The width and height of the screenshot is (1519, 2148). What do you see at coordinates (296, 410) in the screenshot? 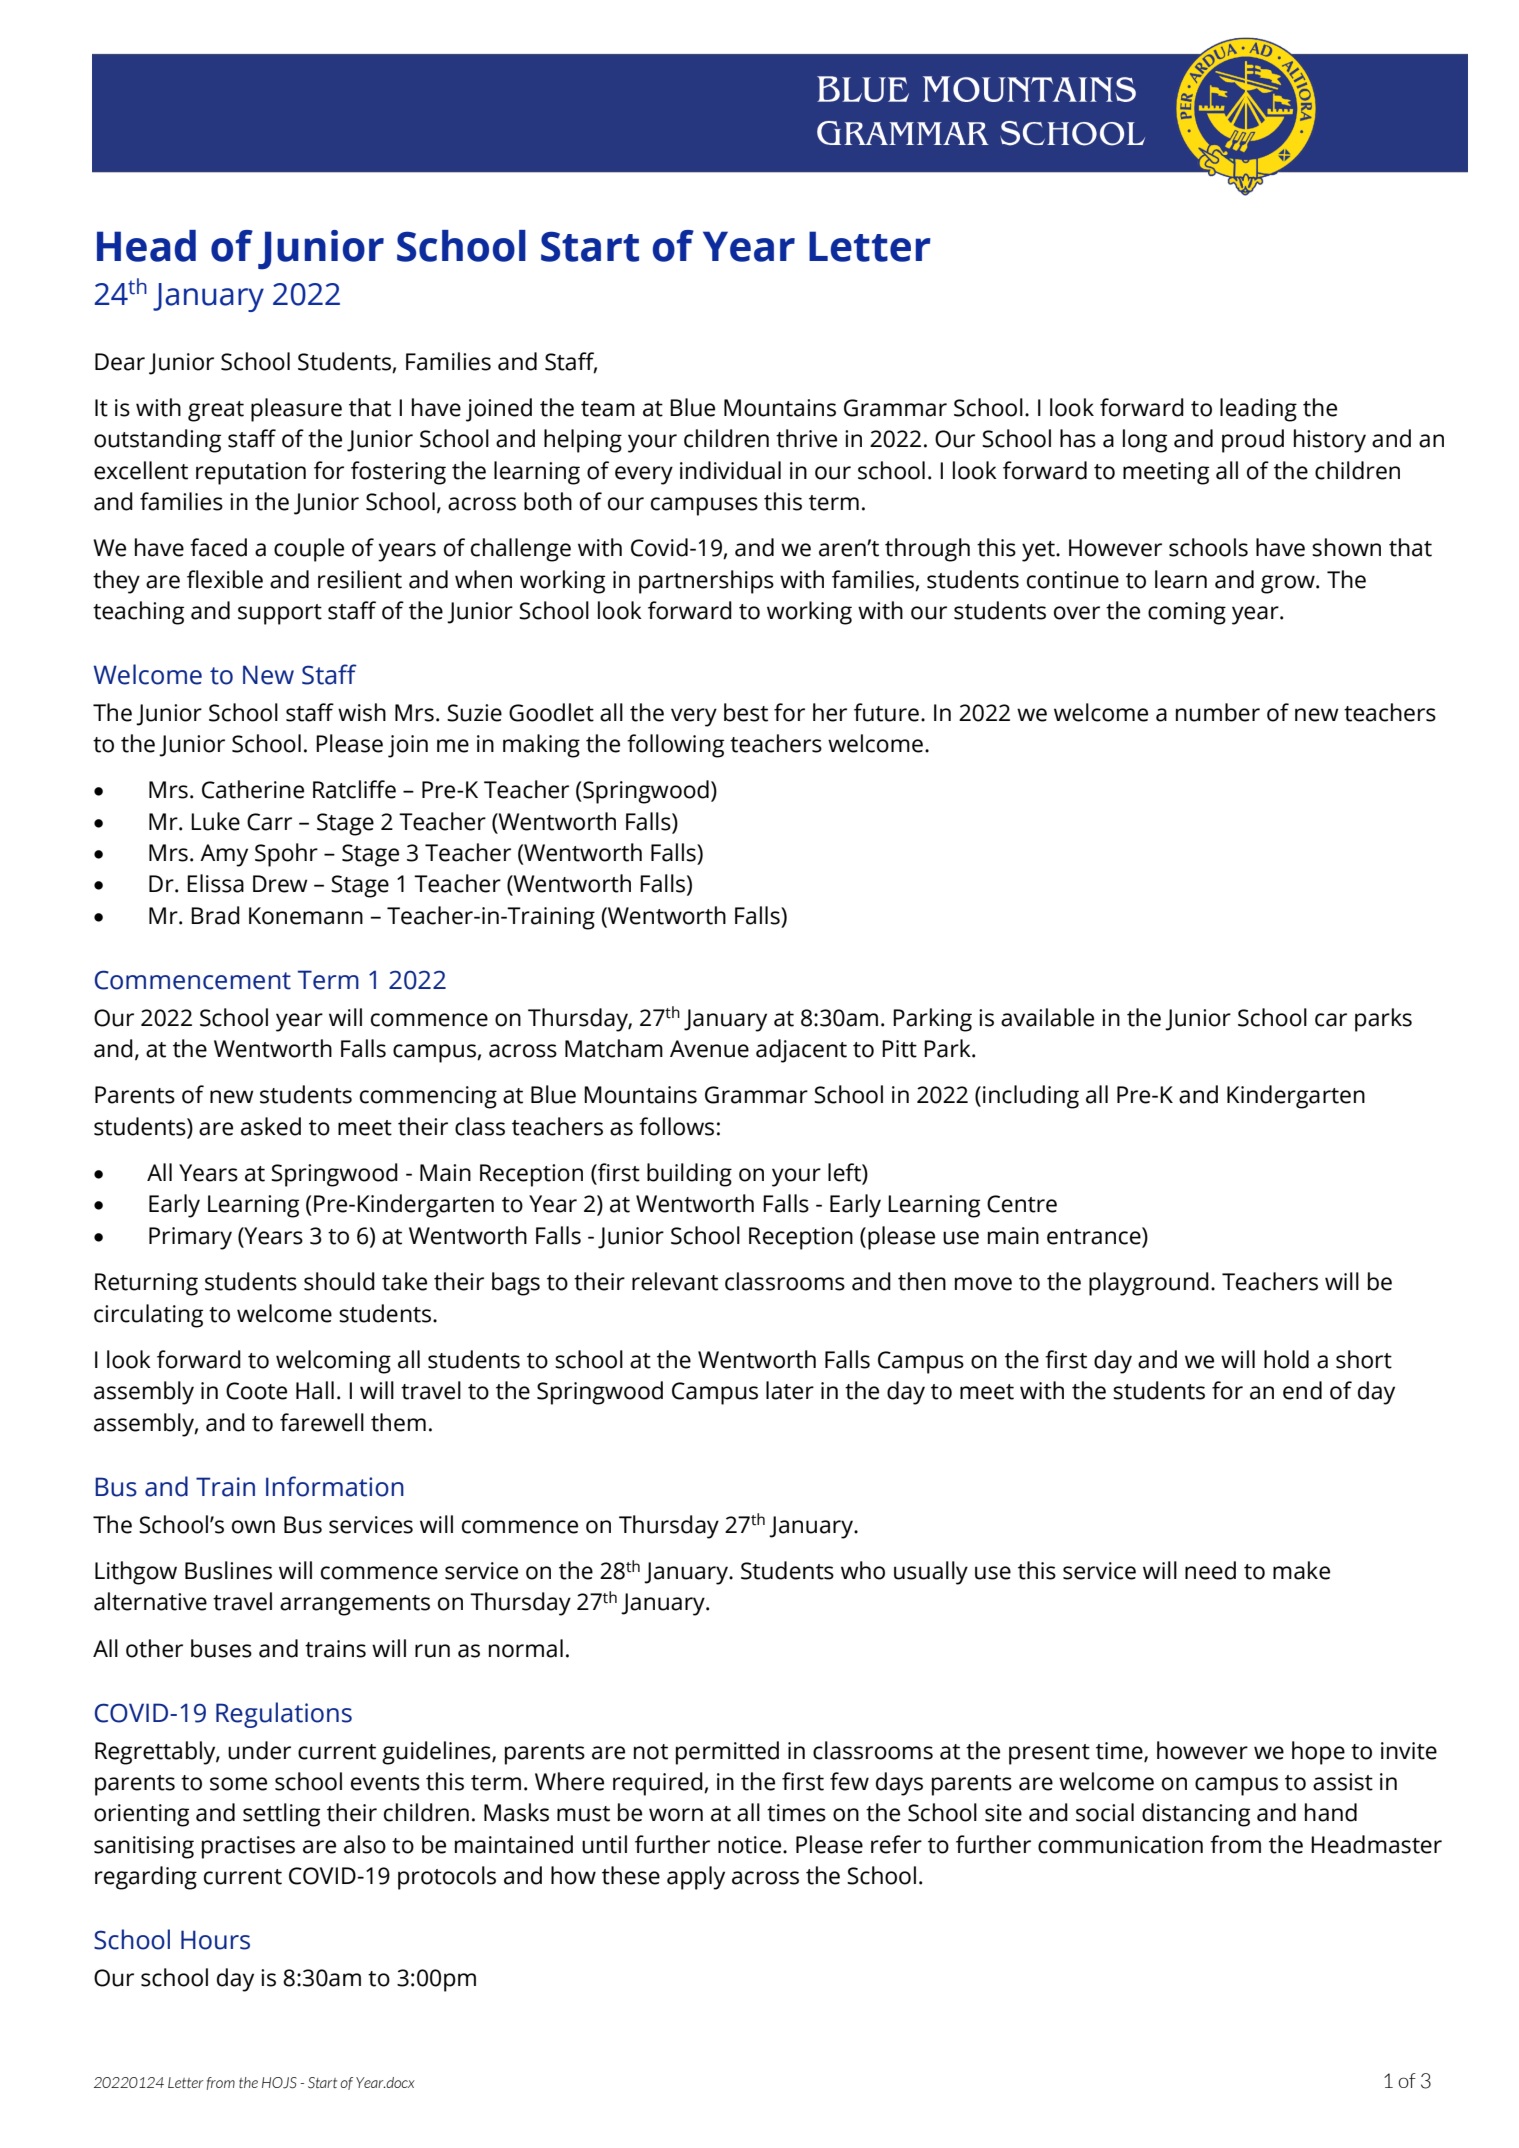
I see `pleasure` at bounding box center [296, 410].
